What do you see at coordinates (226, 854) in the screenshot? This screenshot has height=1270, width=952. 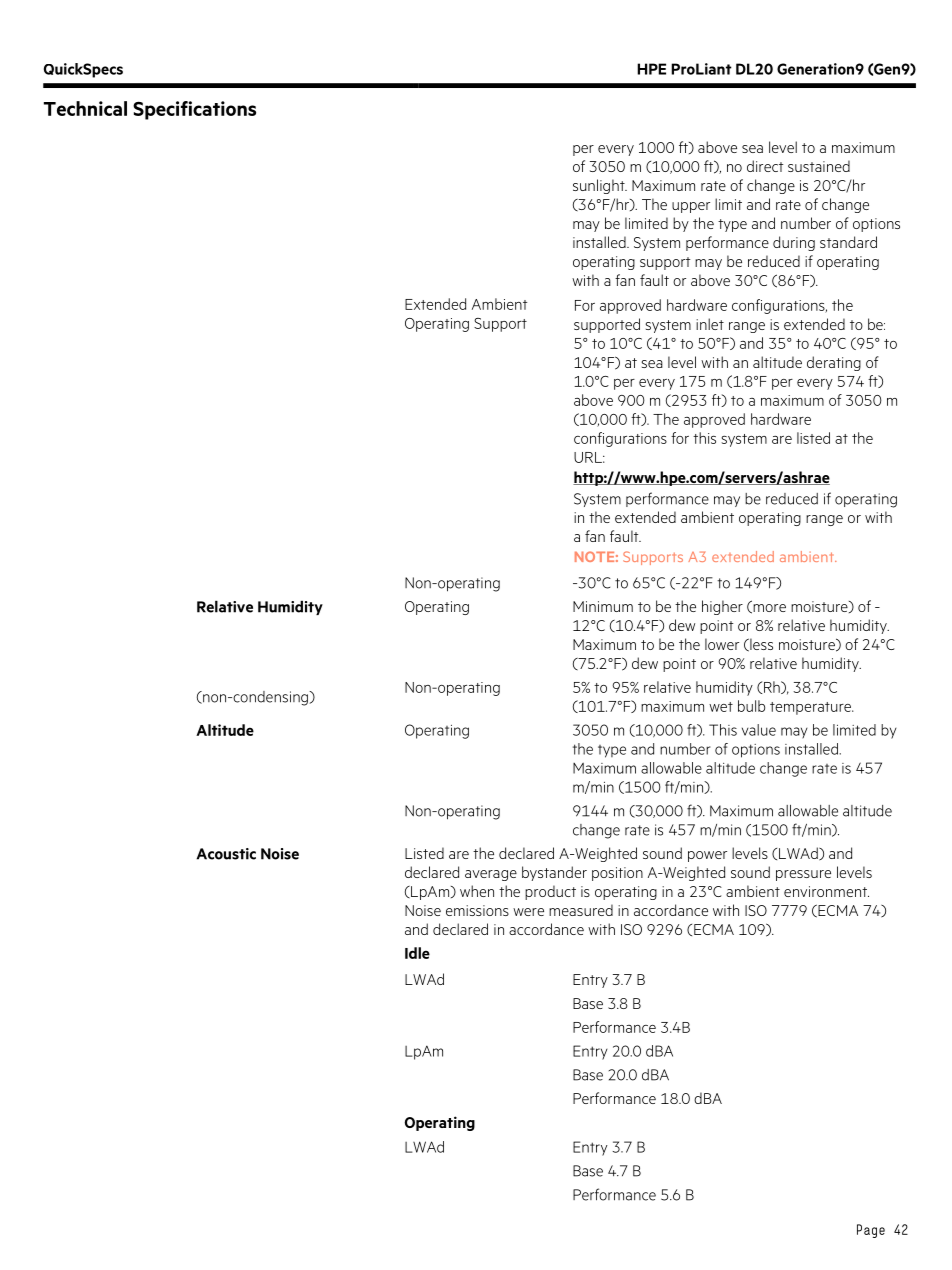 I see `Acoustic` at bounding box center [226, 854].
